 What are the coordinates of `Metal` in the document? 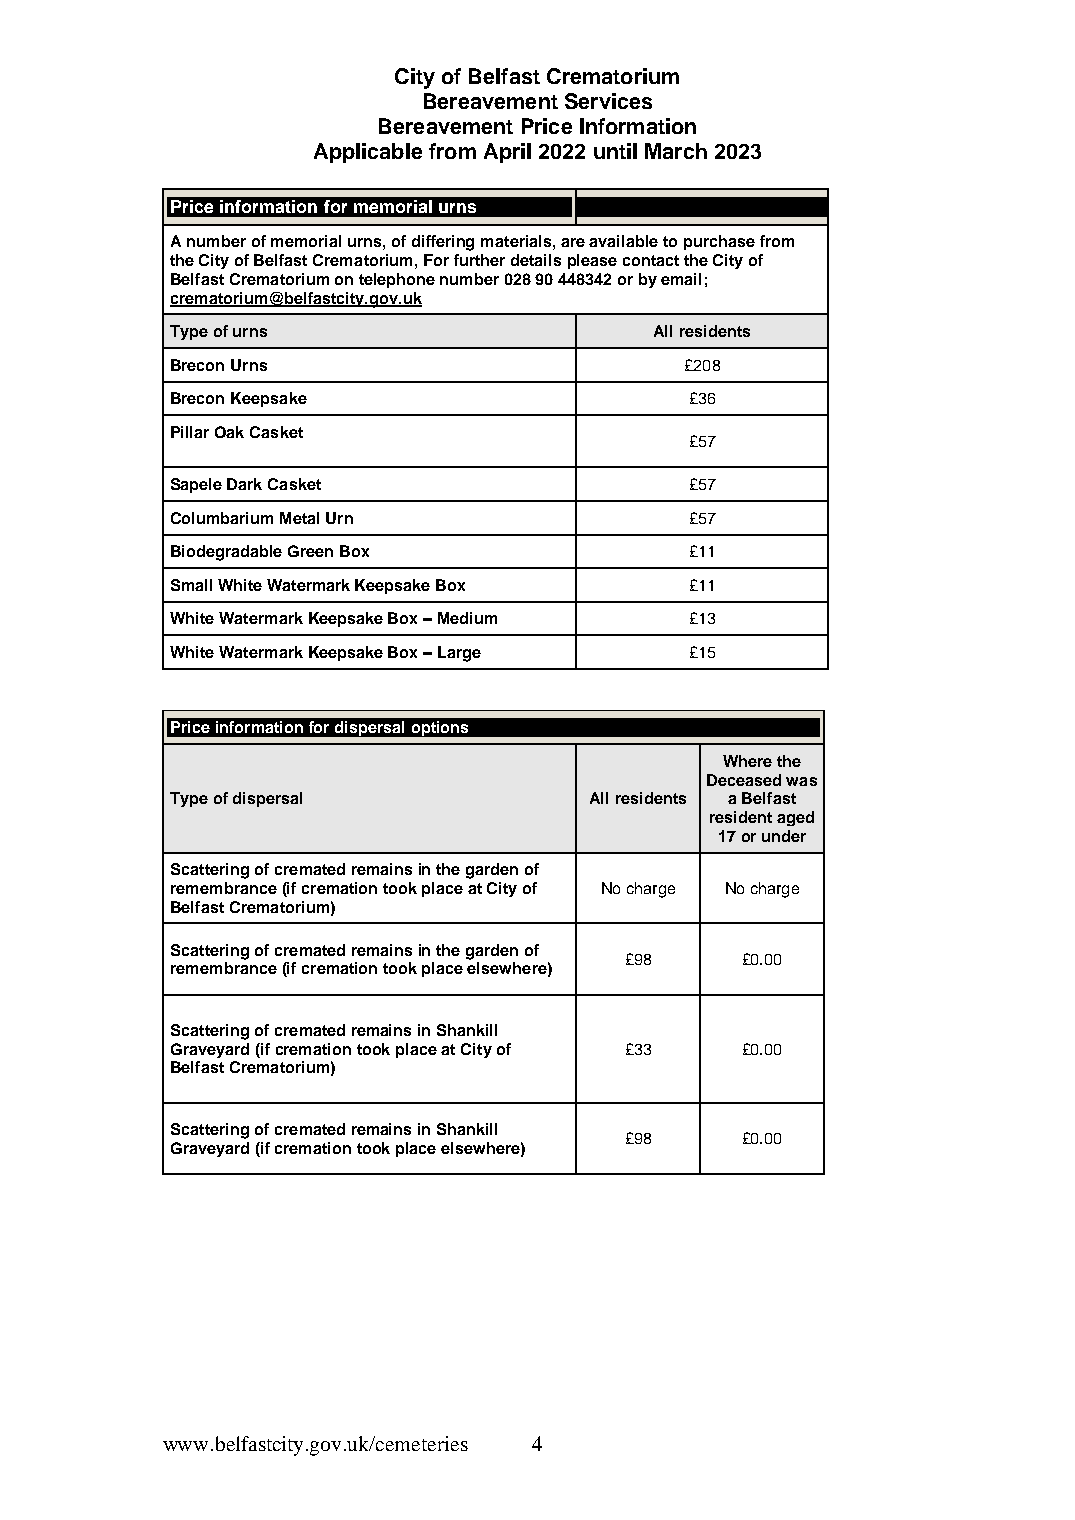 It's located at (299, 518).
